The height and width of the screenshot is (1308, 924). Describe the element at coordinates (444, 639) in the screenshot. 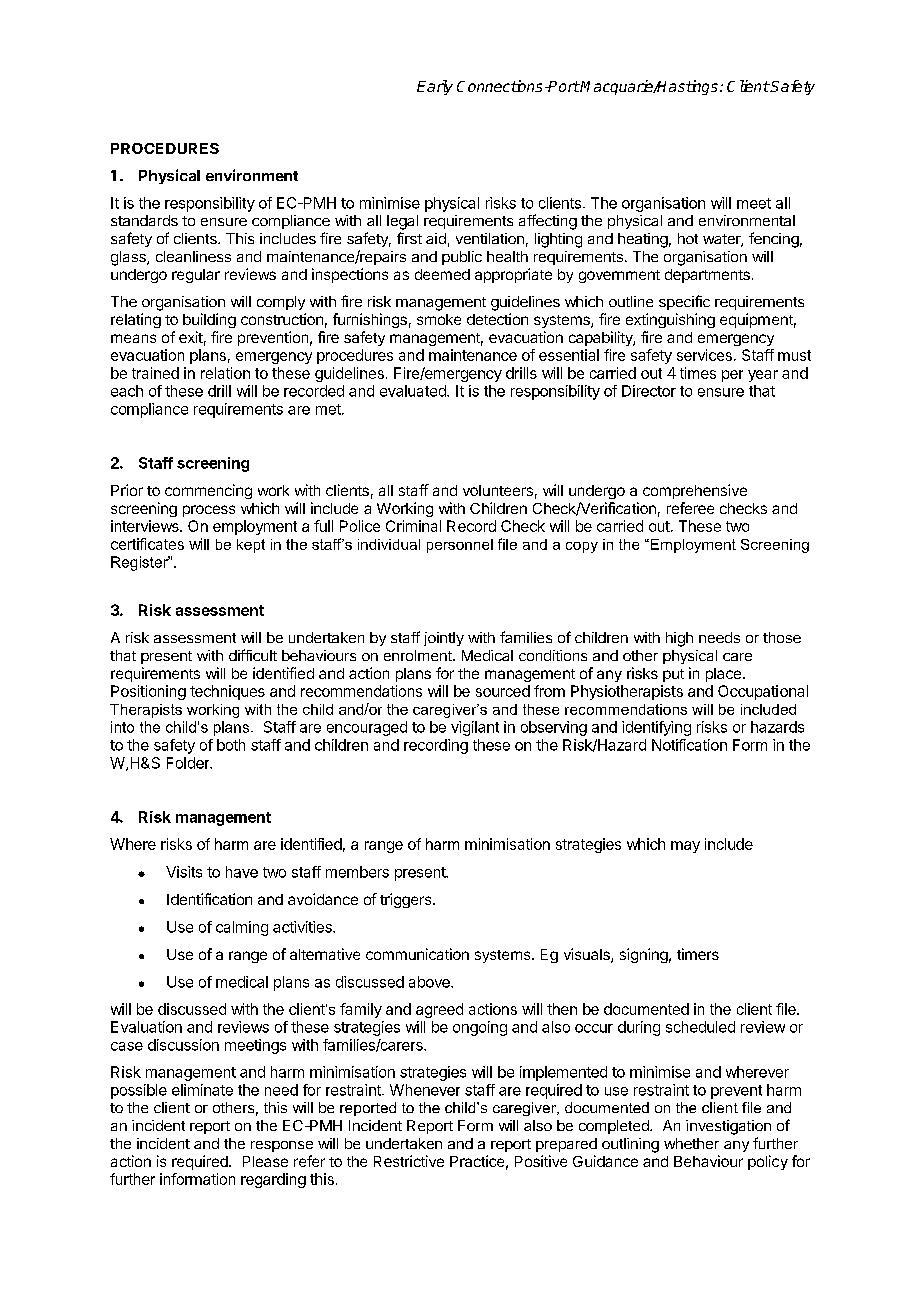

I see `jointly` at that location.
